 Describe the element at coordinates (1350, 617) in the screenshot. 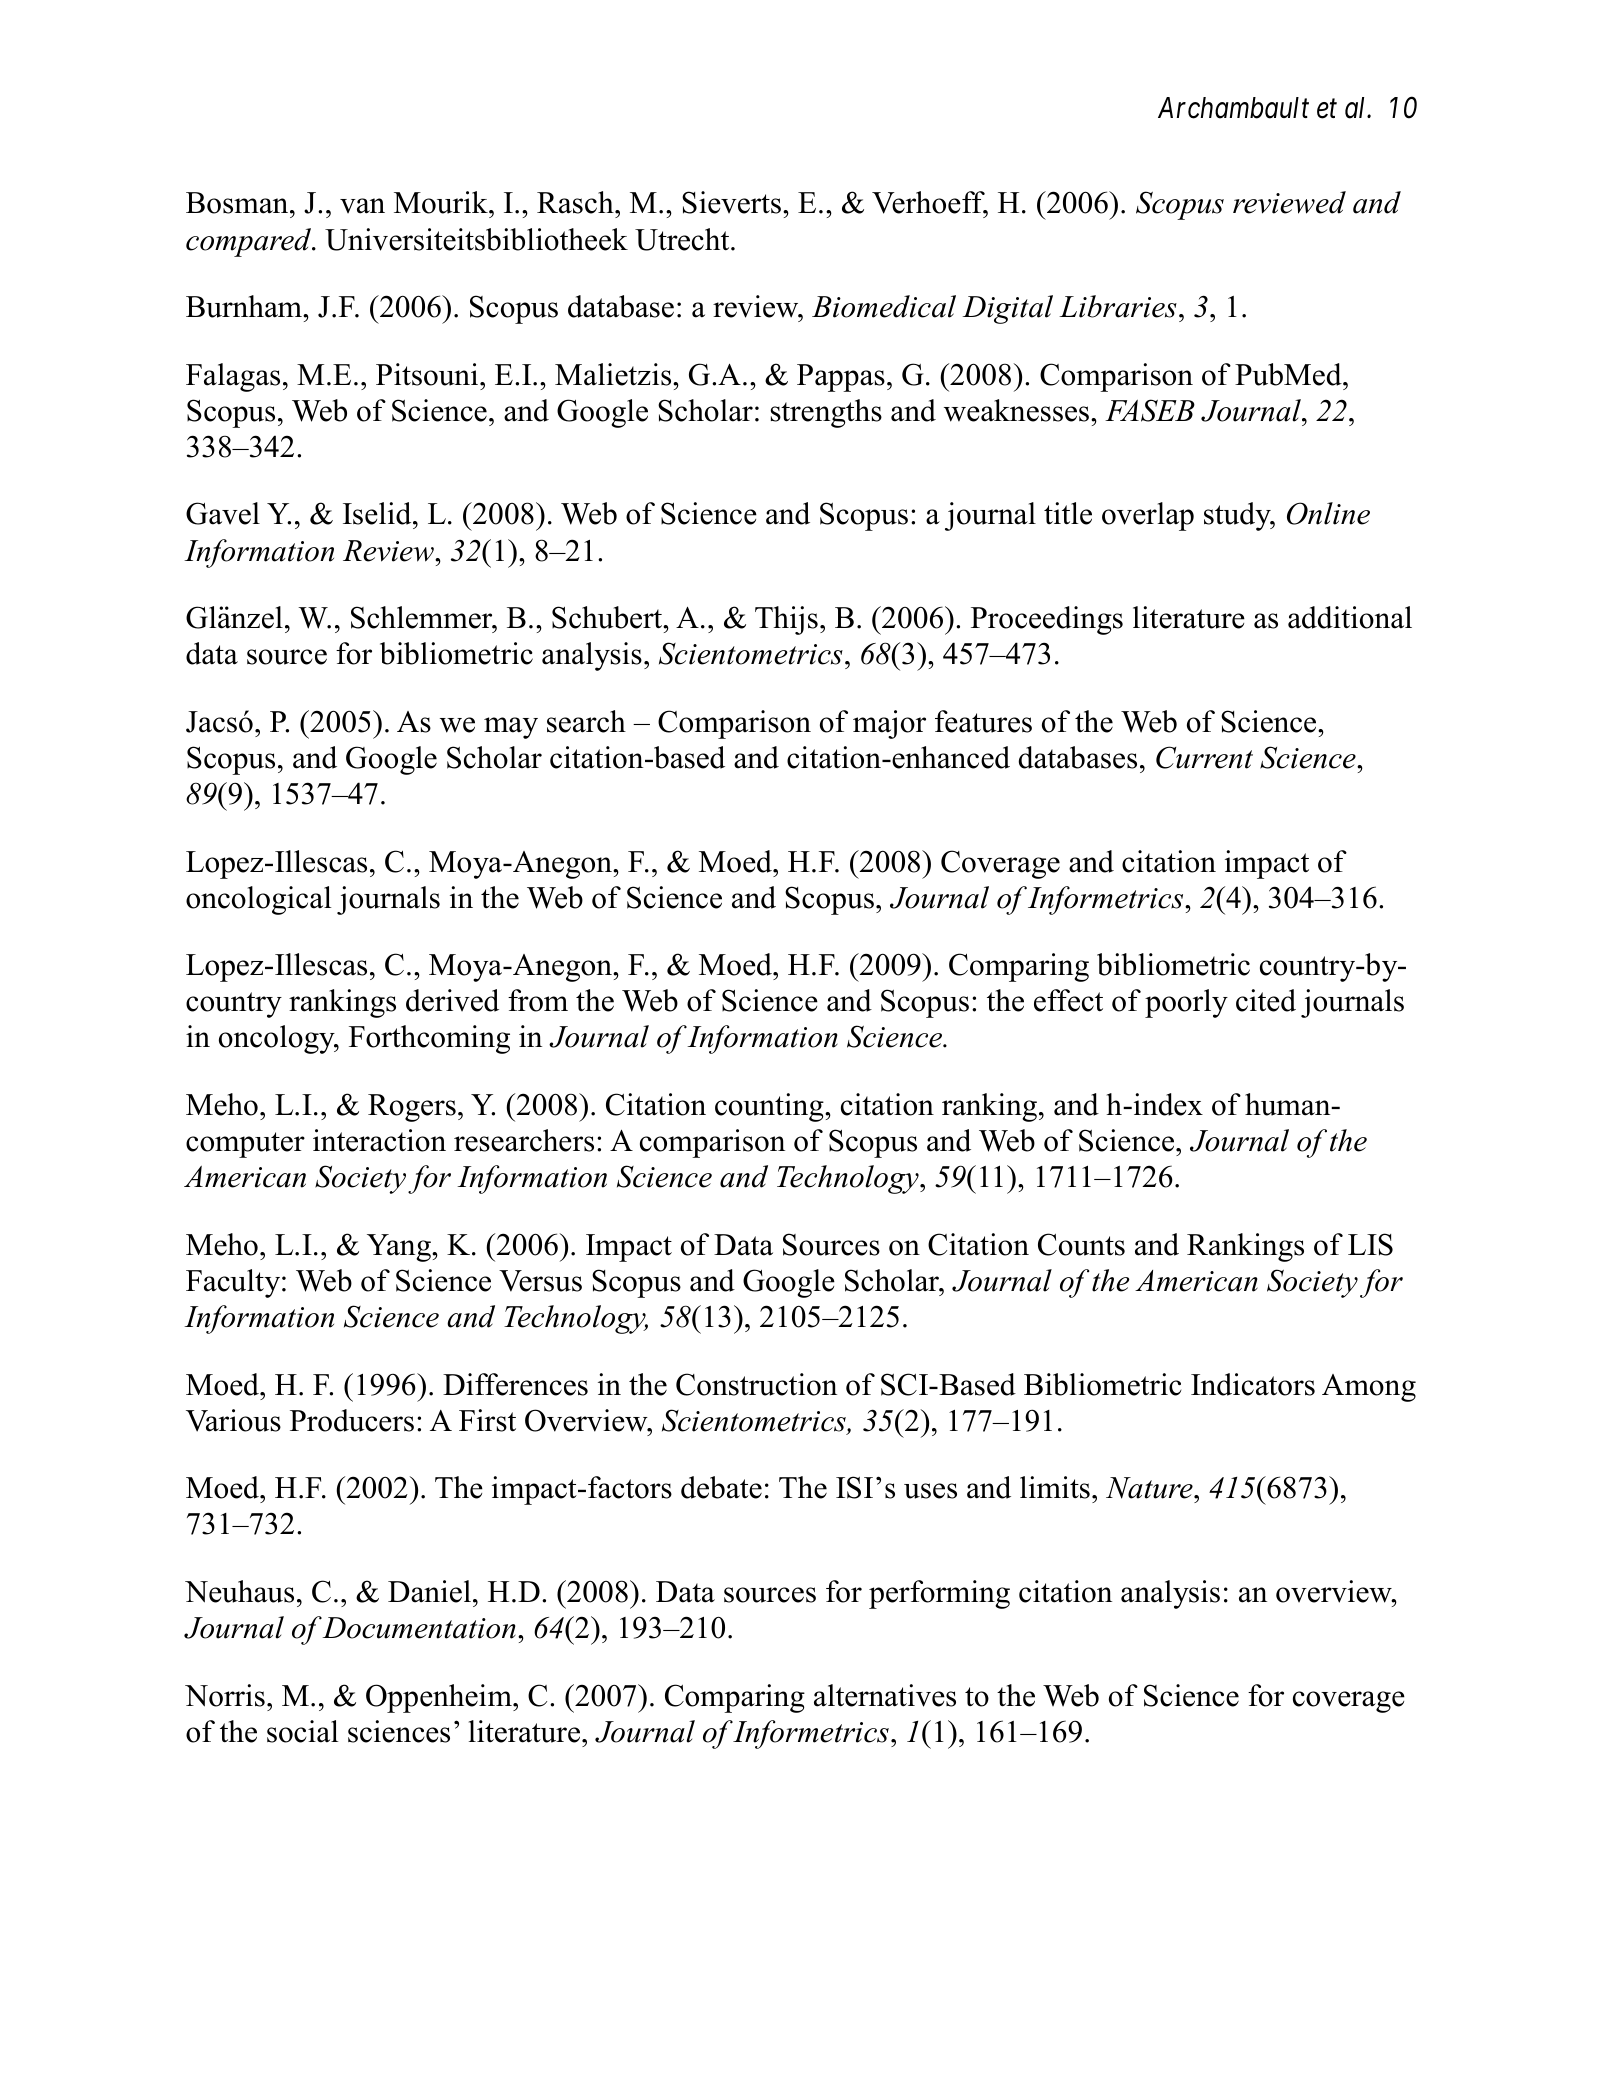

I see `additional` at that location.
